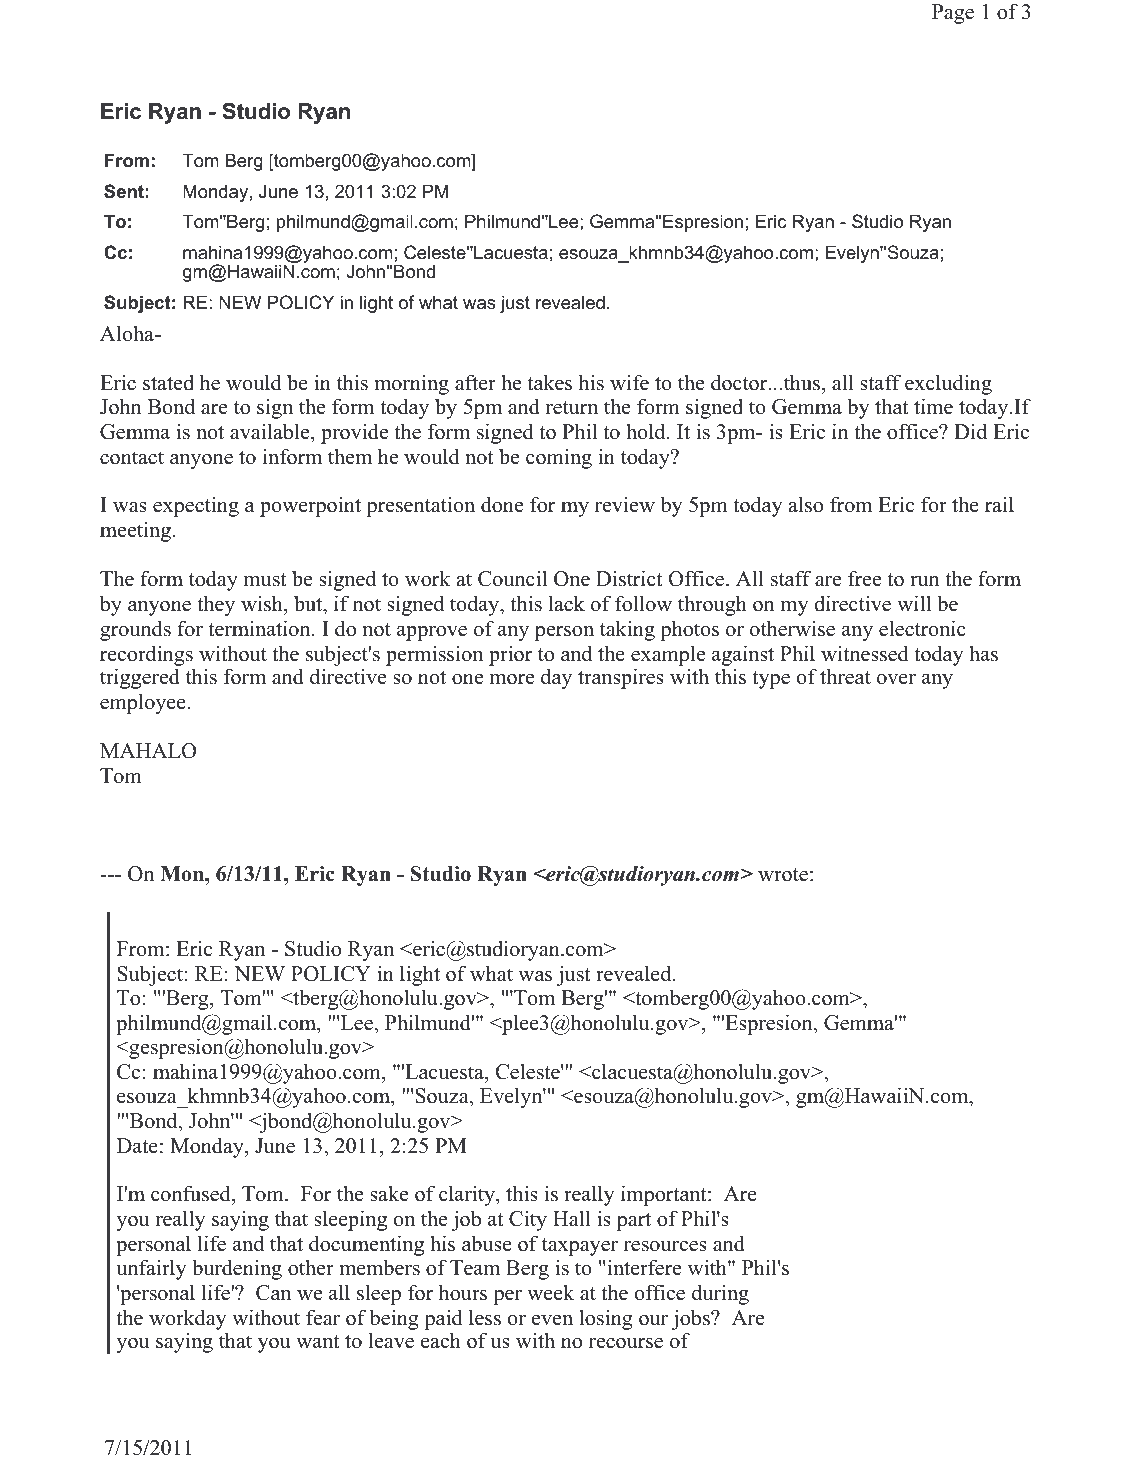  Describe the element at coordinates (896, 679) in the screenshot. I see `over` at that location.
